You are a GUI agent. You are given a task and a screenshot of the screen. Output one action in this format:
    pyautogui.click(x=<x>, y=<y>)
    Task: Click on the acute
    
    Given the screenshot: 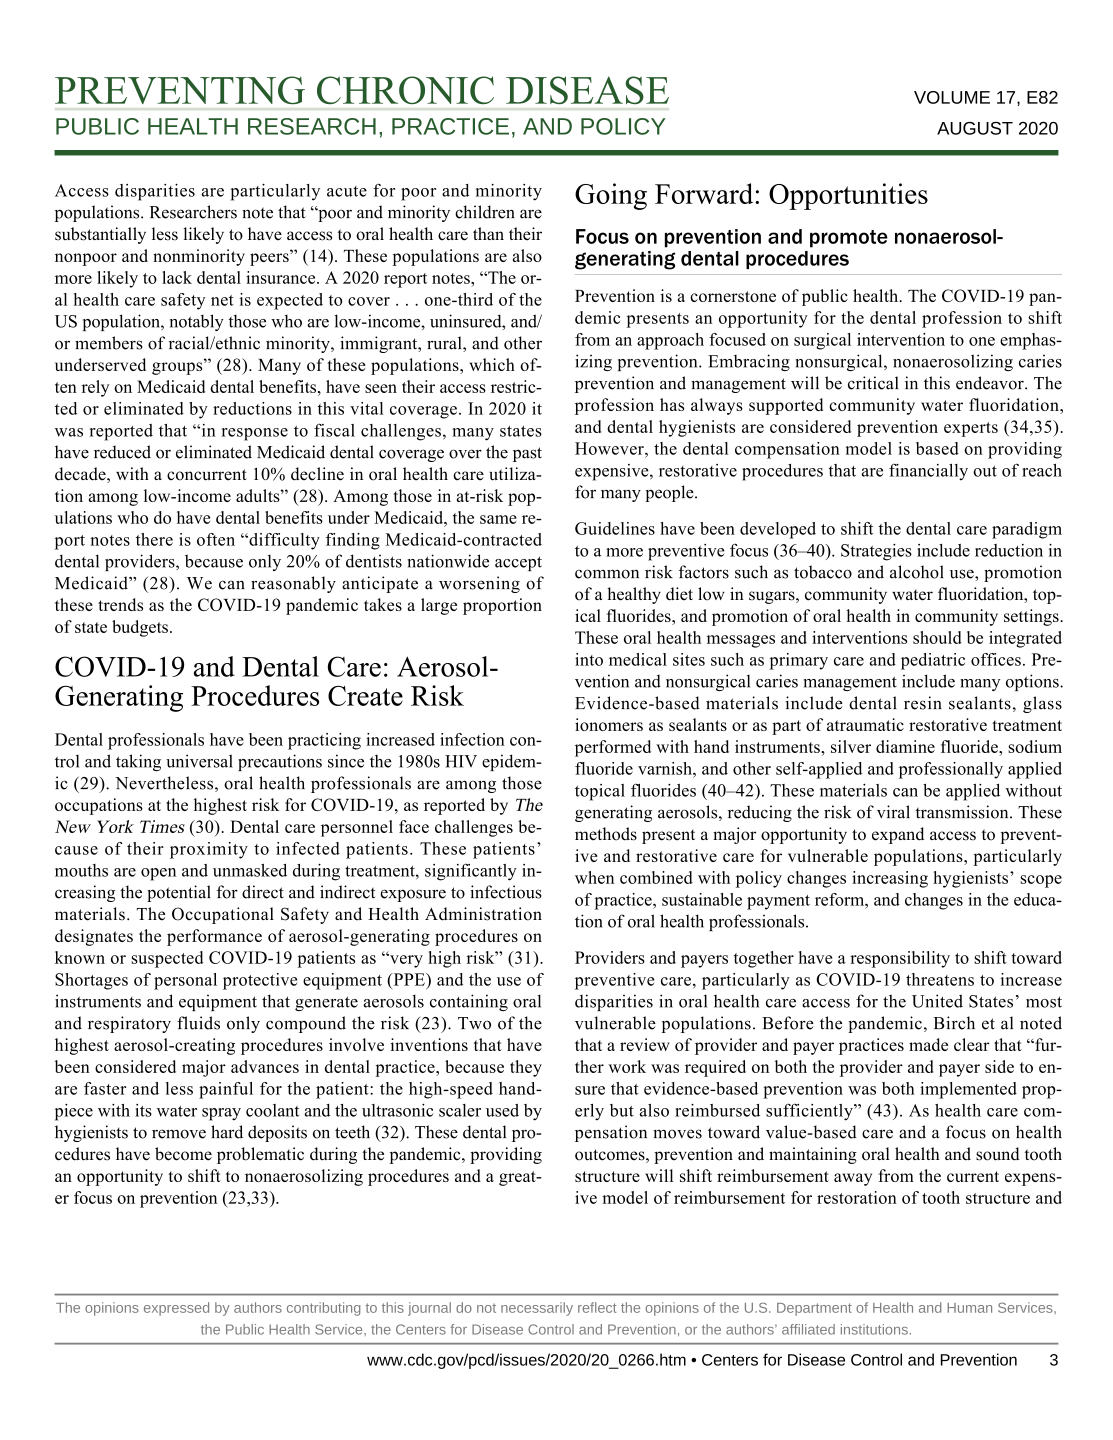 What is the action you would take?
    pyautogui.click(x=347, y=191)
